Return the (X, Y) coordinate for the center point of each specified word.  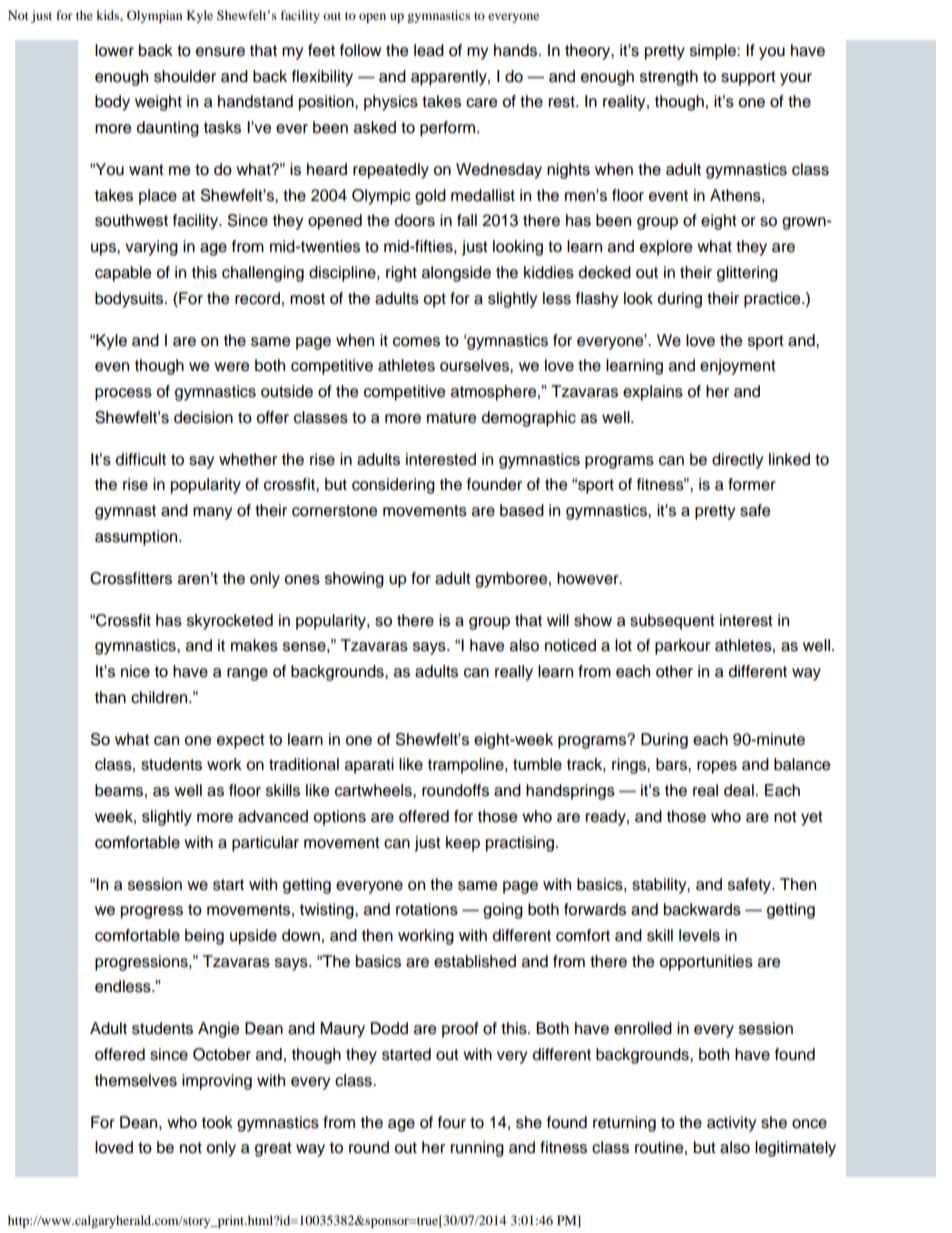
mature (451, 418)
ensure (220, 52)
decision (203, 417)
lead (429, 50)
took (217, 1122)
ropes (717, 767)
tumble (537, 764)
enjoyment (738, 367)
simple (714, 52)
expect (241, 741)
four (452, 1122)
